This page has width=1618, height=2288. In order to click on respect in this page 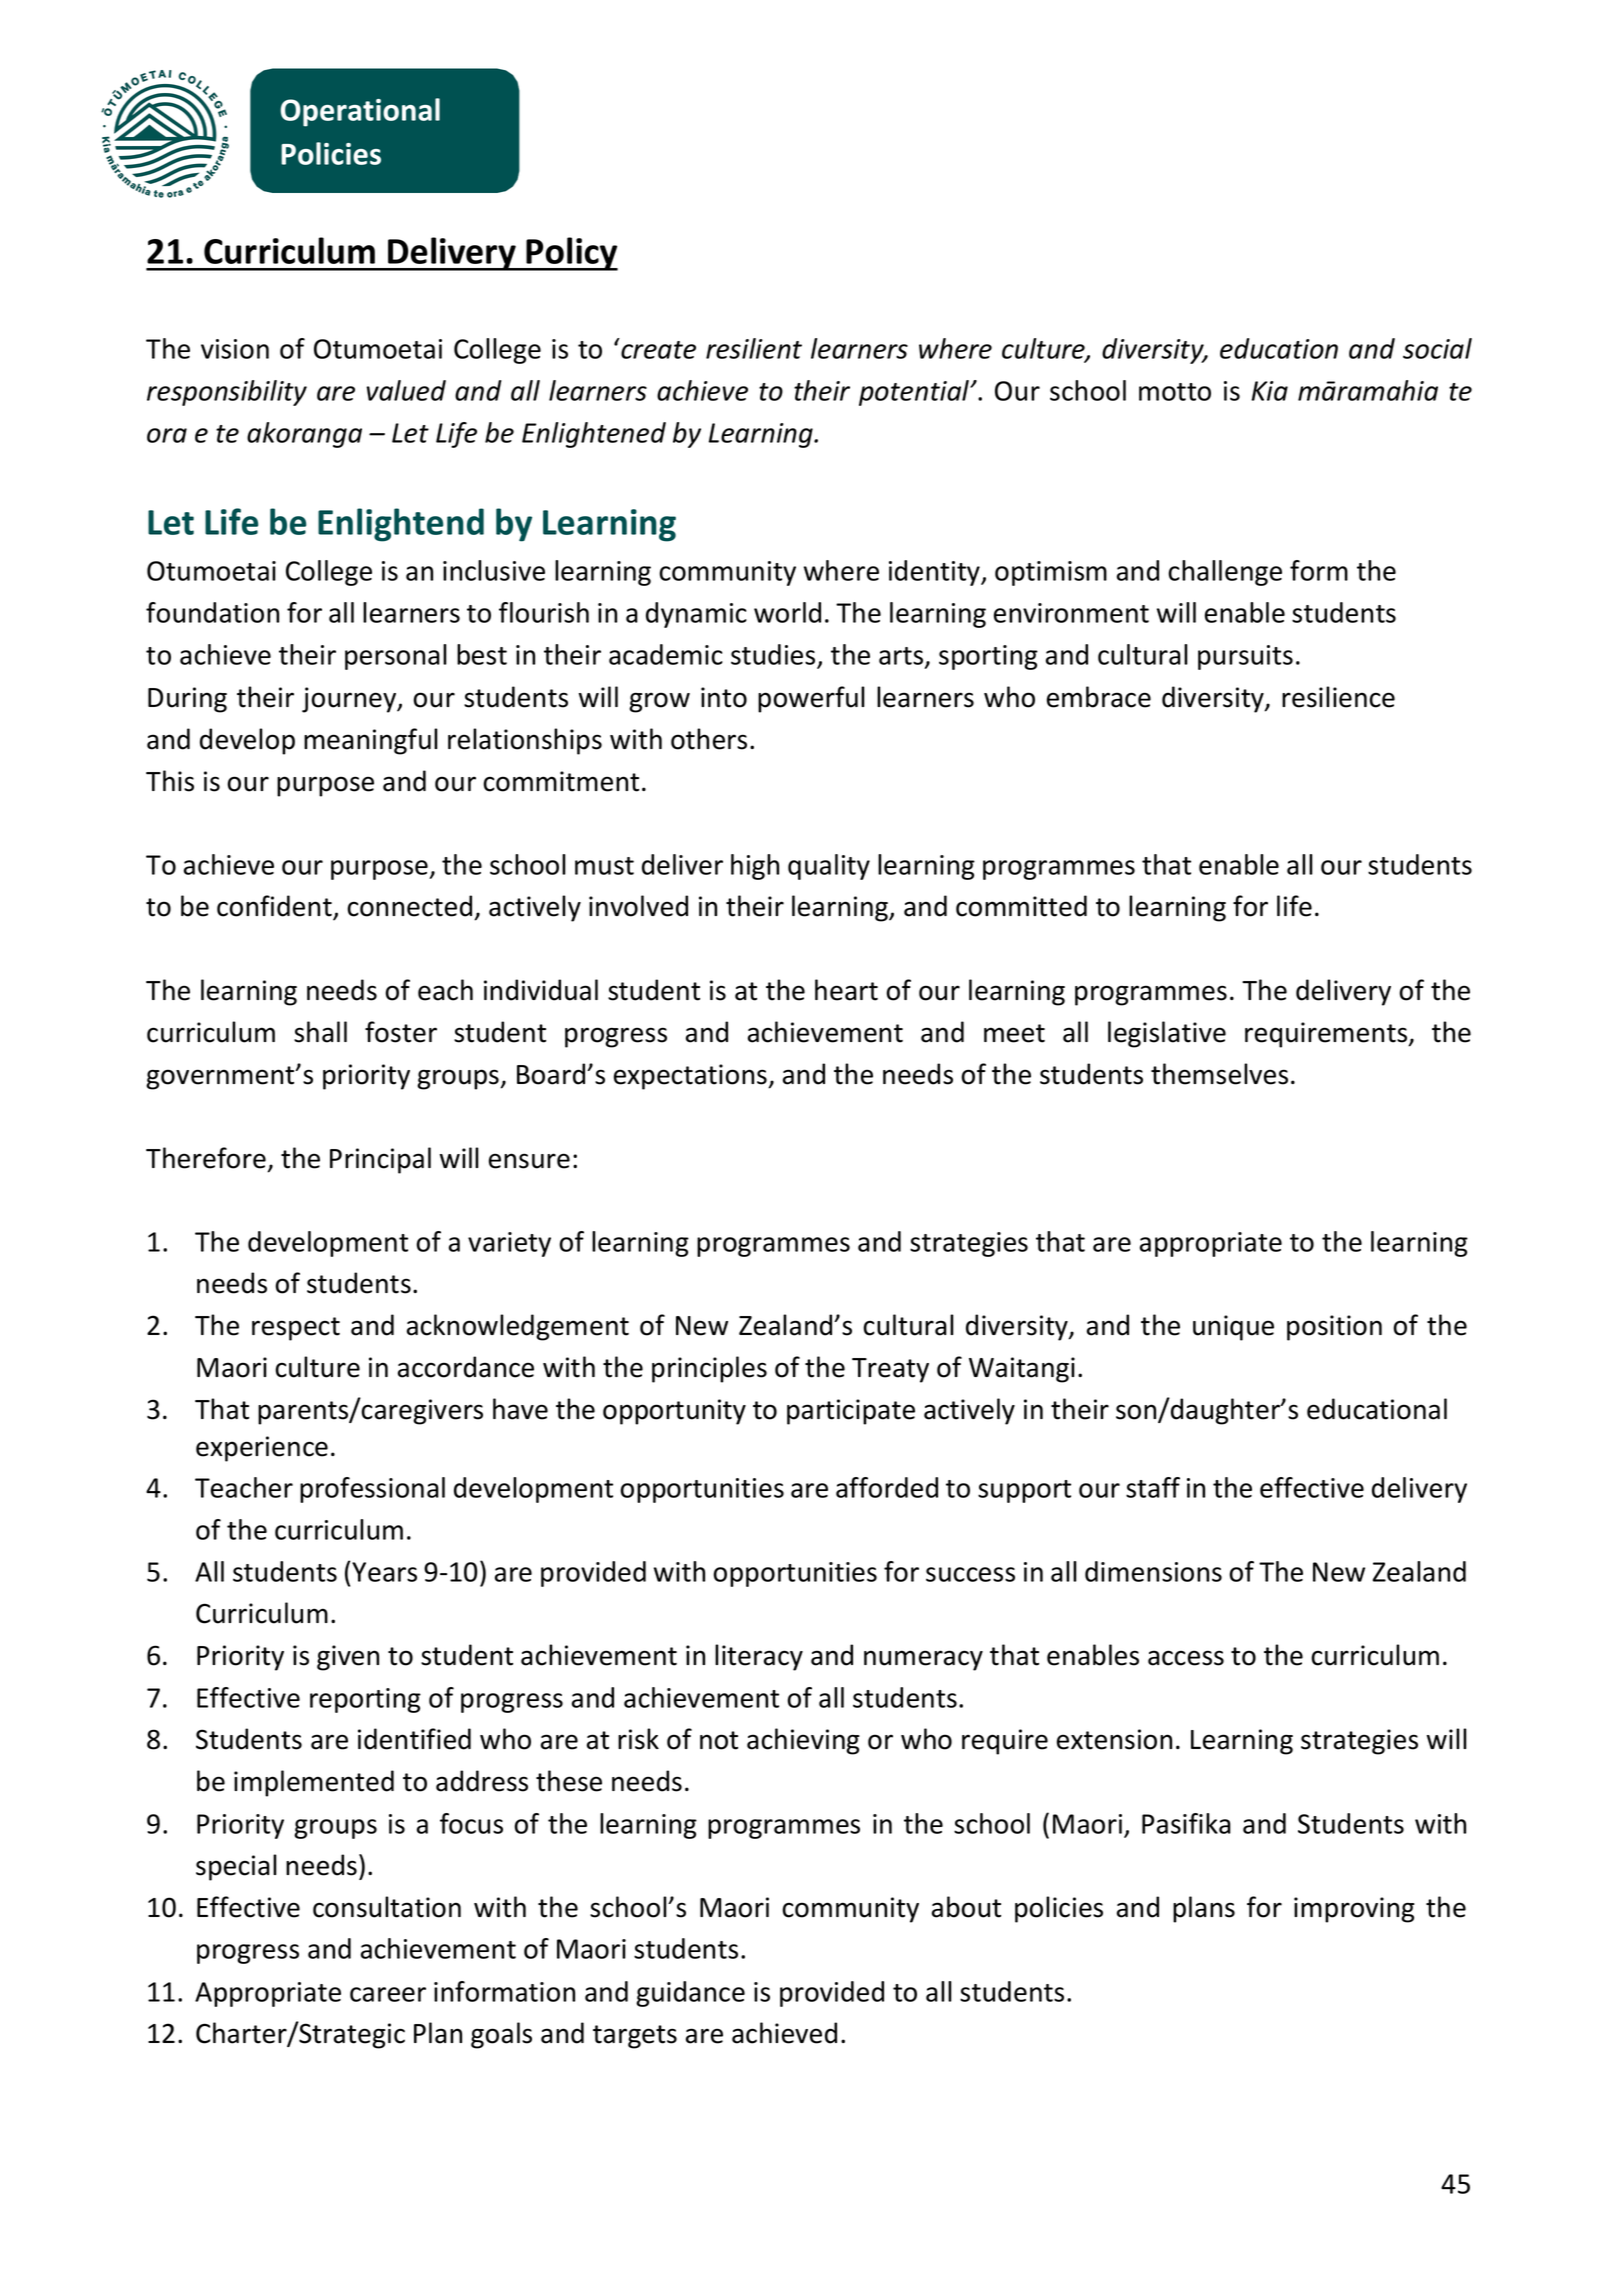, I will do `click(296, 1329)`.
